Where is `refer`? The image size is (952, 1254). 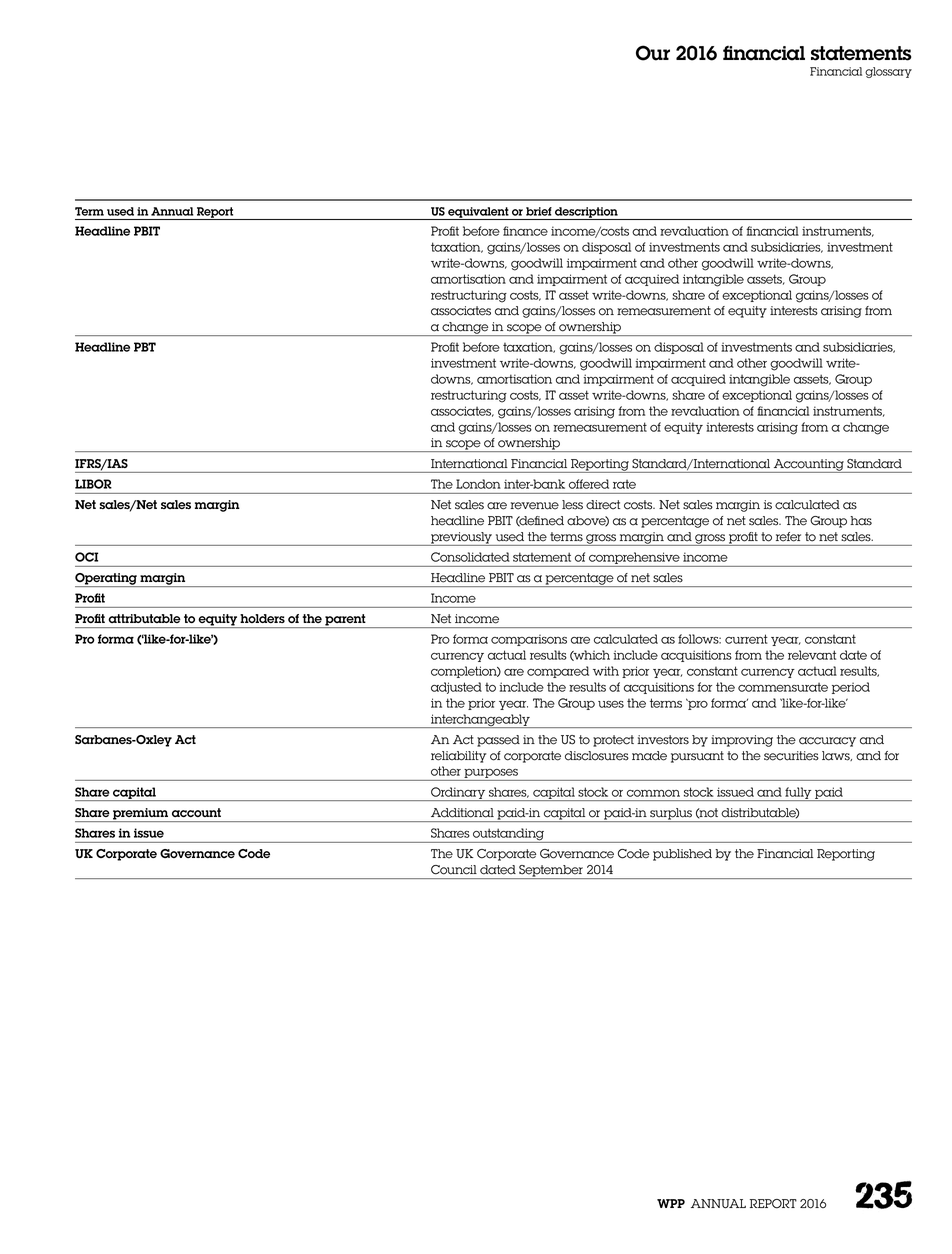
refer is located at coordinates (788, 536).
